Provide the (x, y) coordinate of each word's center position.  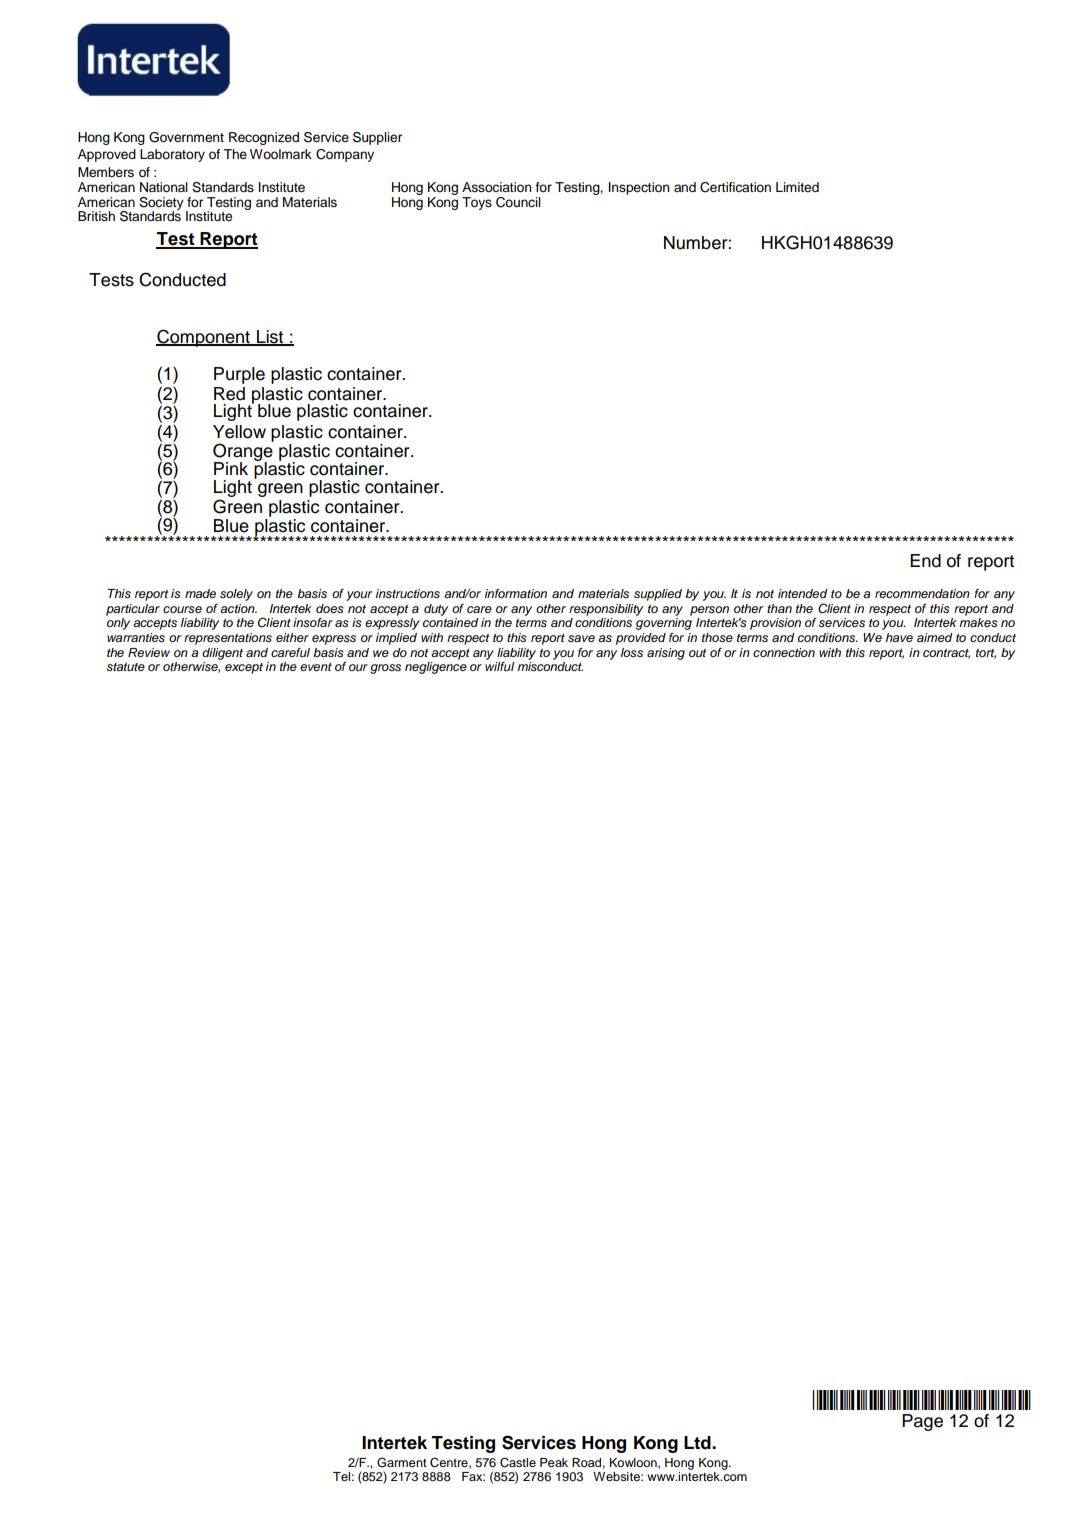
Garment (402, 1462)
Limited (797, 187)
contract (946, 654)
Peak (554, 1462)
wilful (500, 665)
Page (922, 1422)
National (164, 187)
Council (518, 202)
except (244, 668)
